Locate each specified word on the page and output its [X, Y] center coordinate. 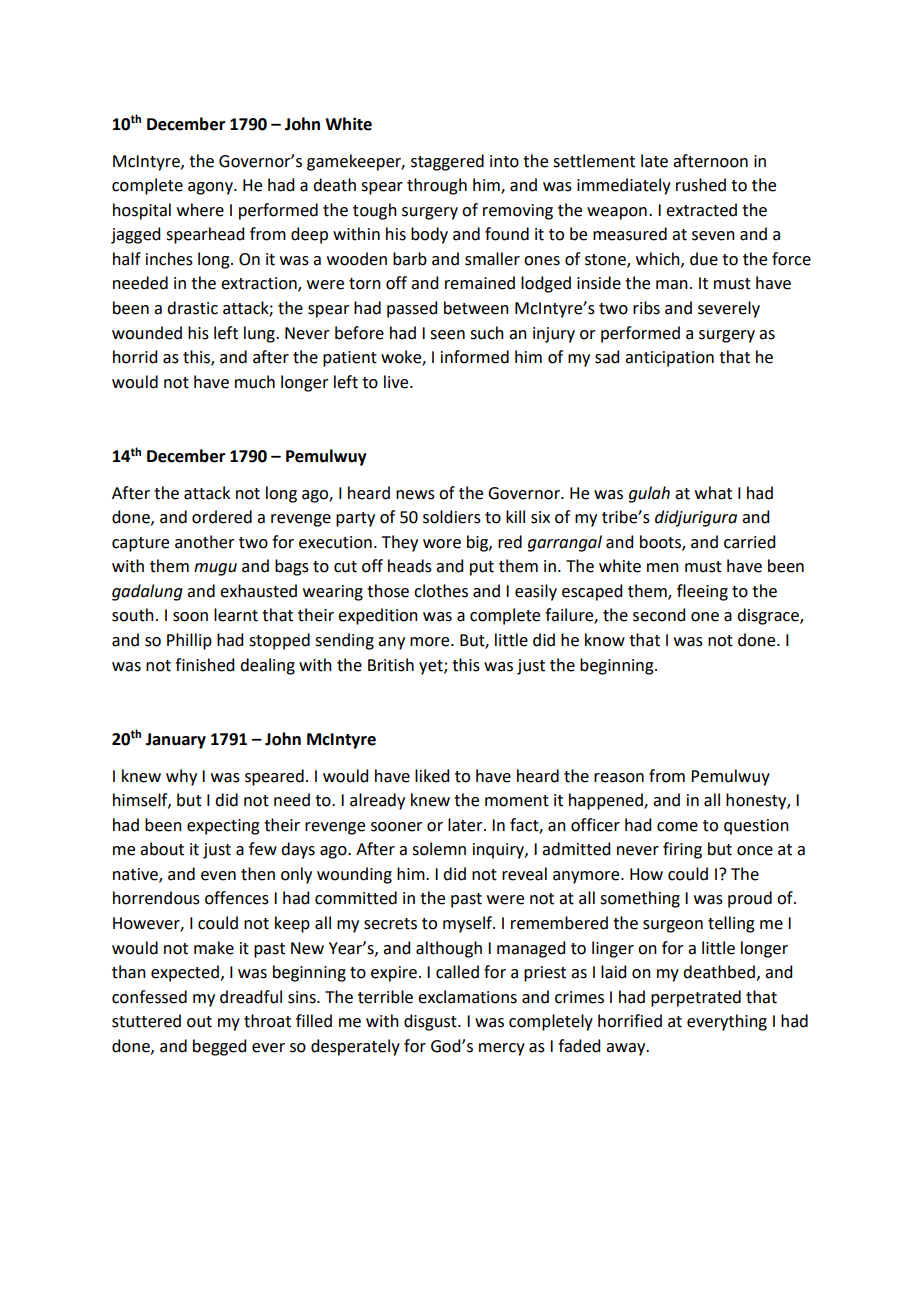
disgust [431, 1022]
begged [219, 1047]
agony [211, 188]
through [437, 186]
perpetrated [696, 998]
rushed [701, 185]
